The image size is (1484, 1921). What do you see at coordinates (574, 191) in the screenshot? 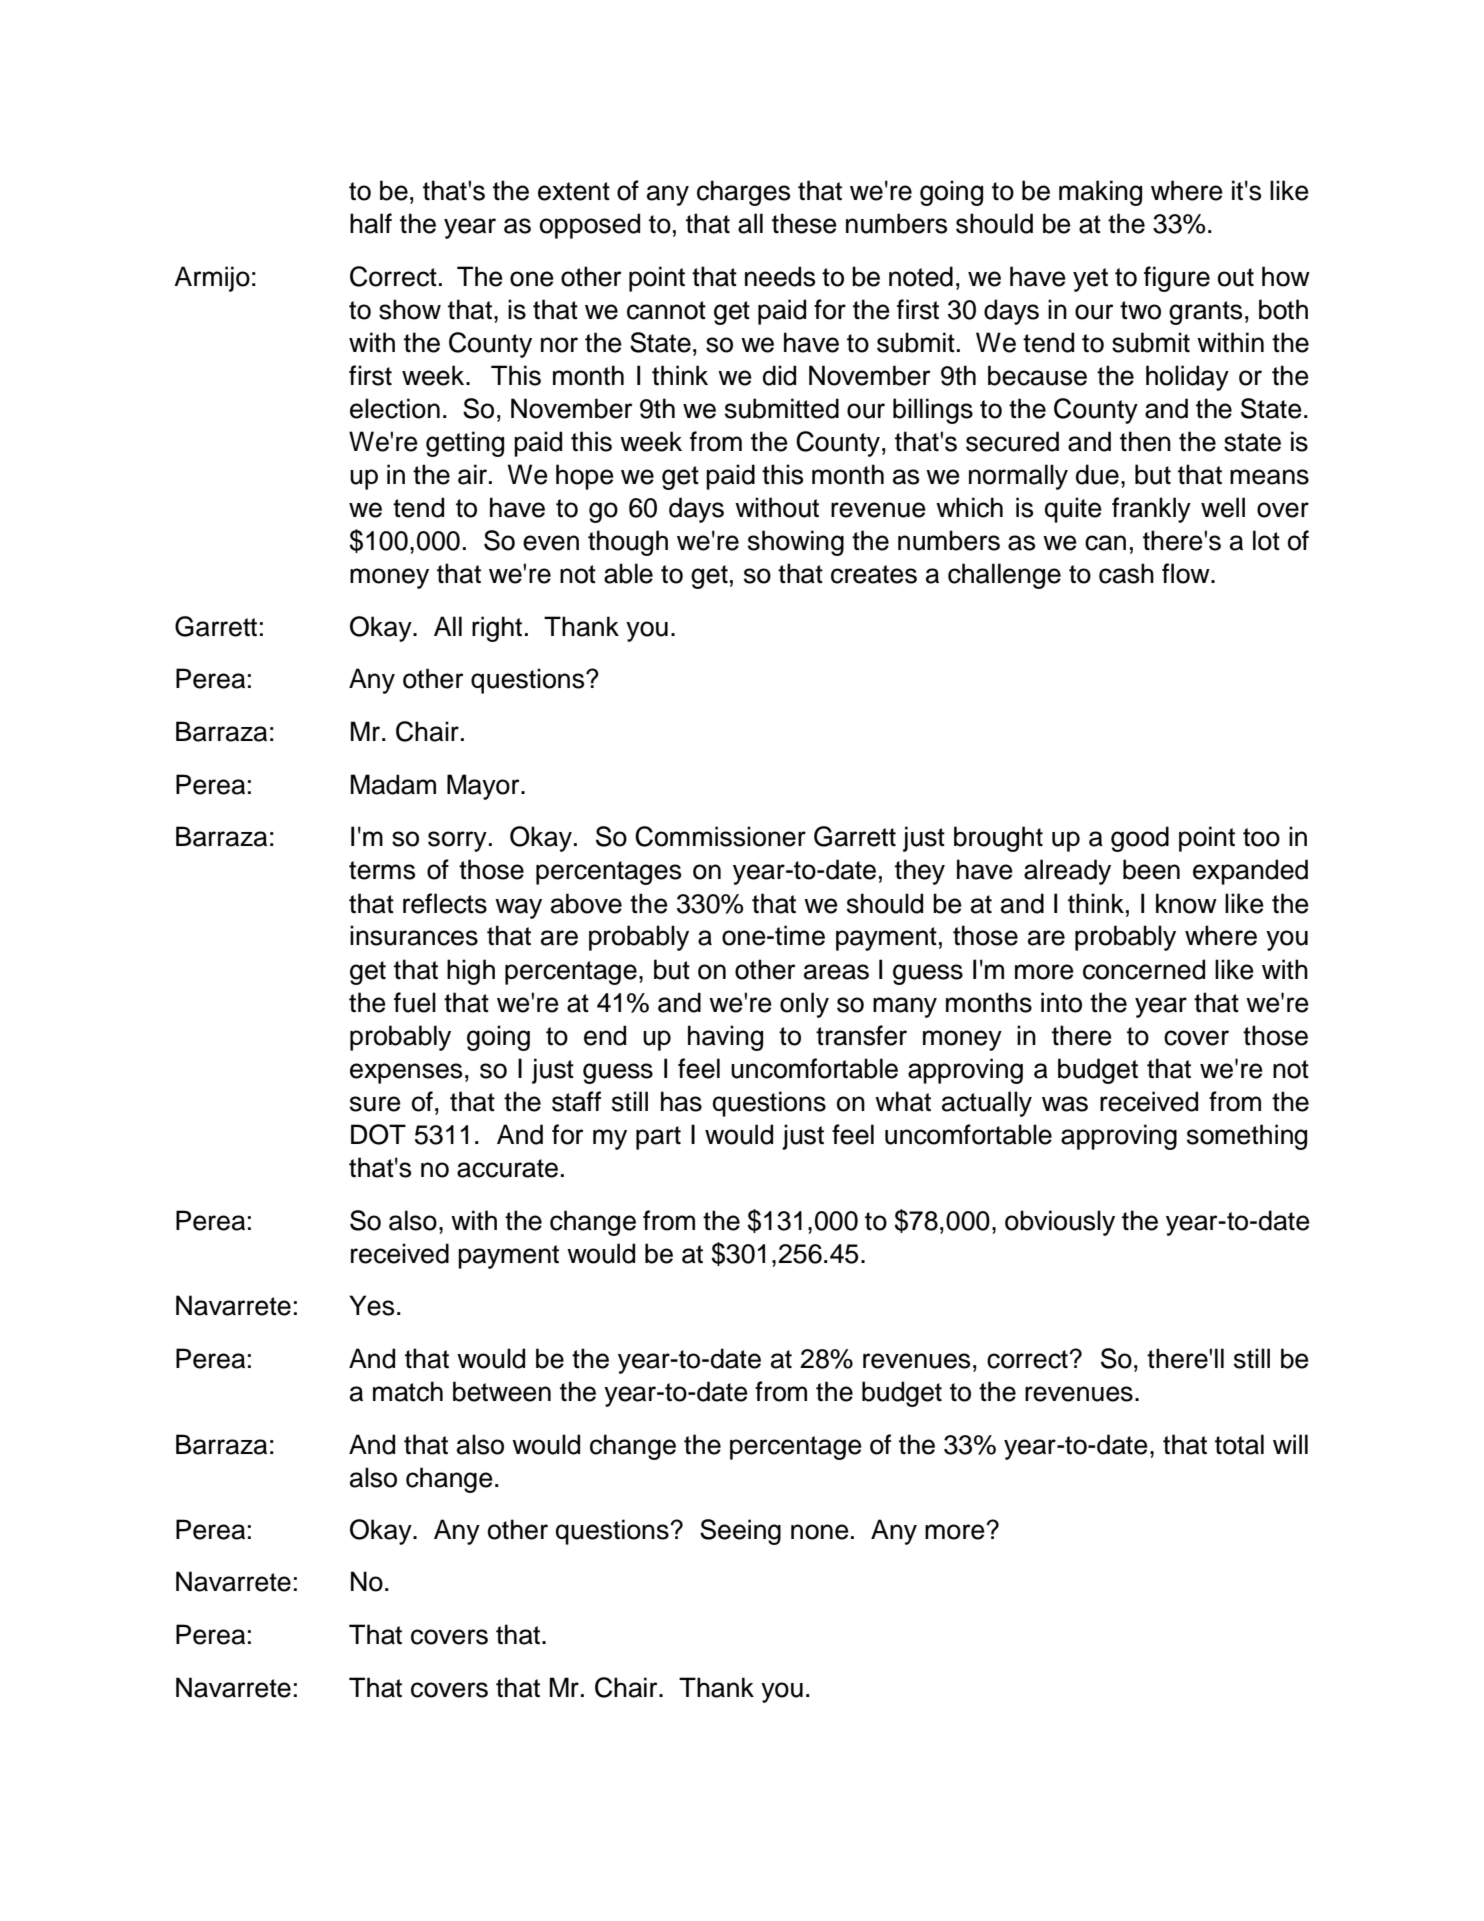
I see `extent` at bounding box center [574, 191].
